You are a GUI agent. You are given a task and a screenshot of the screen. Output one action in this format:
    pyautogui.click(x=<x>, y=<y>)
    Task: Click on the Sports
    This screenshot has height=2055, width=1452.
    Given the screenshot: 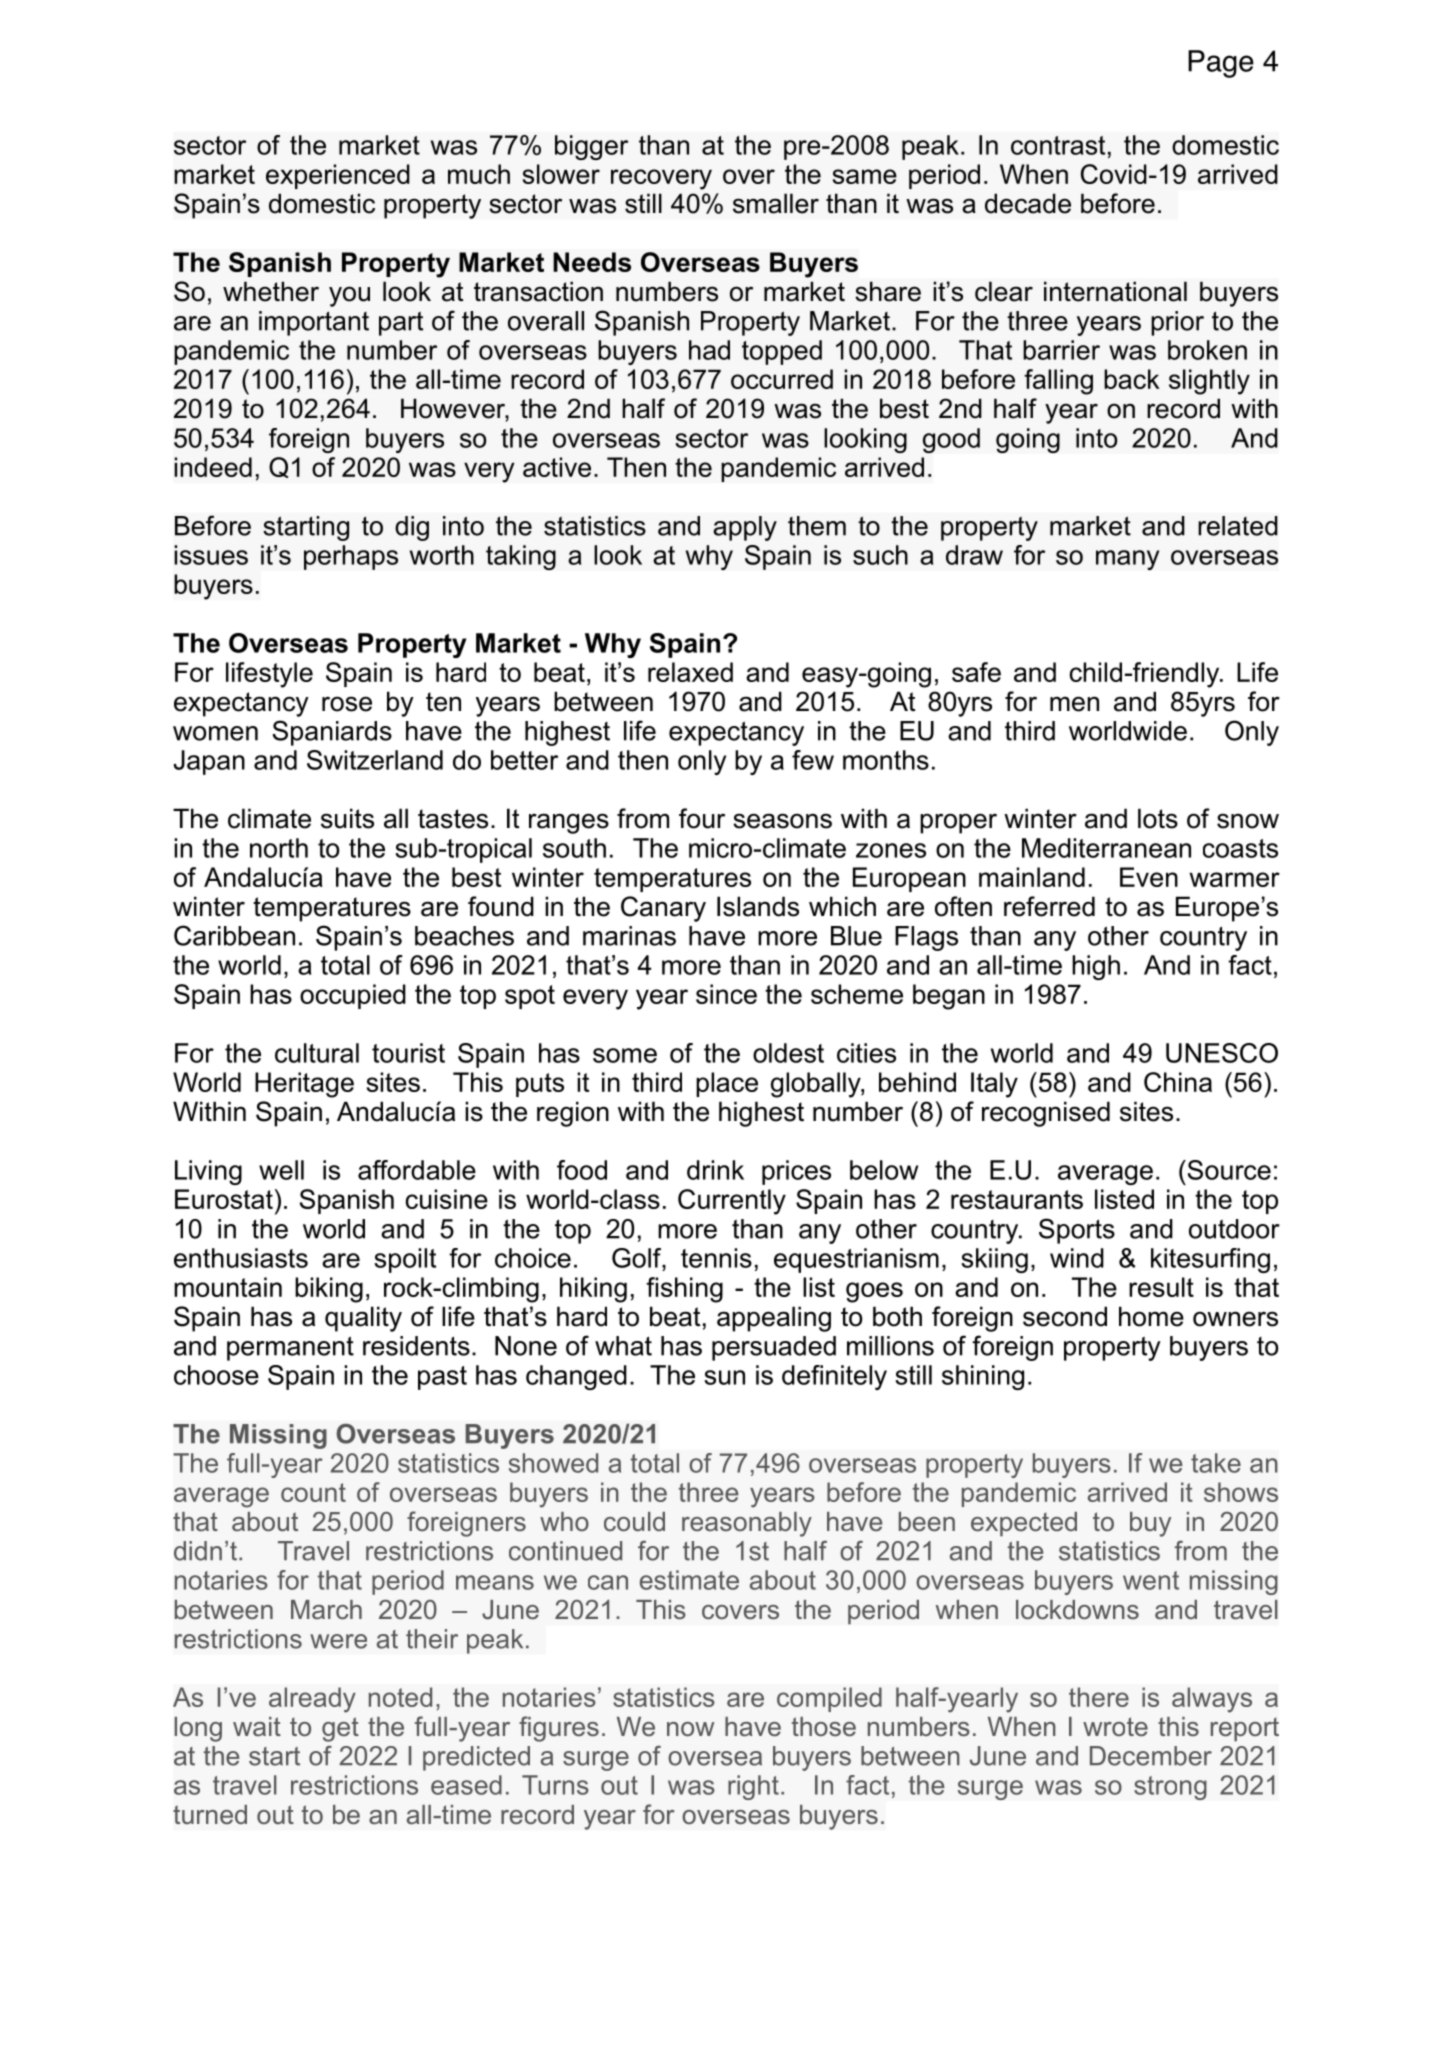 What is the action you would take?
    pyautogui.click(x=1077, y=1231)
